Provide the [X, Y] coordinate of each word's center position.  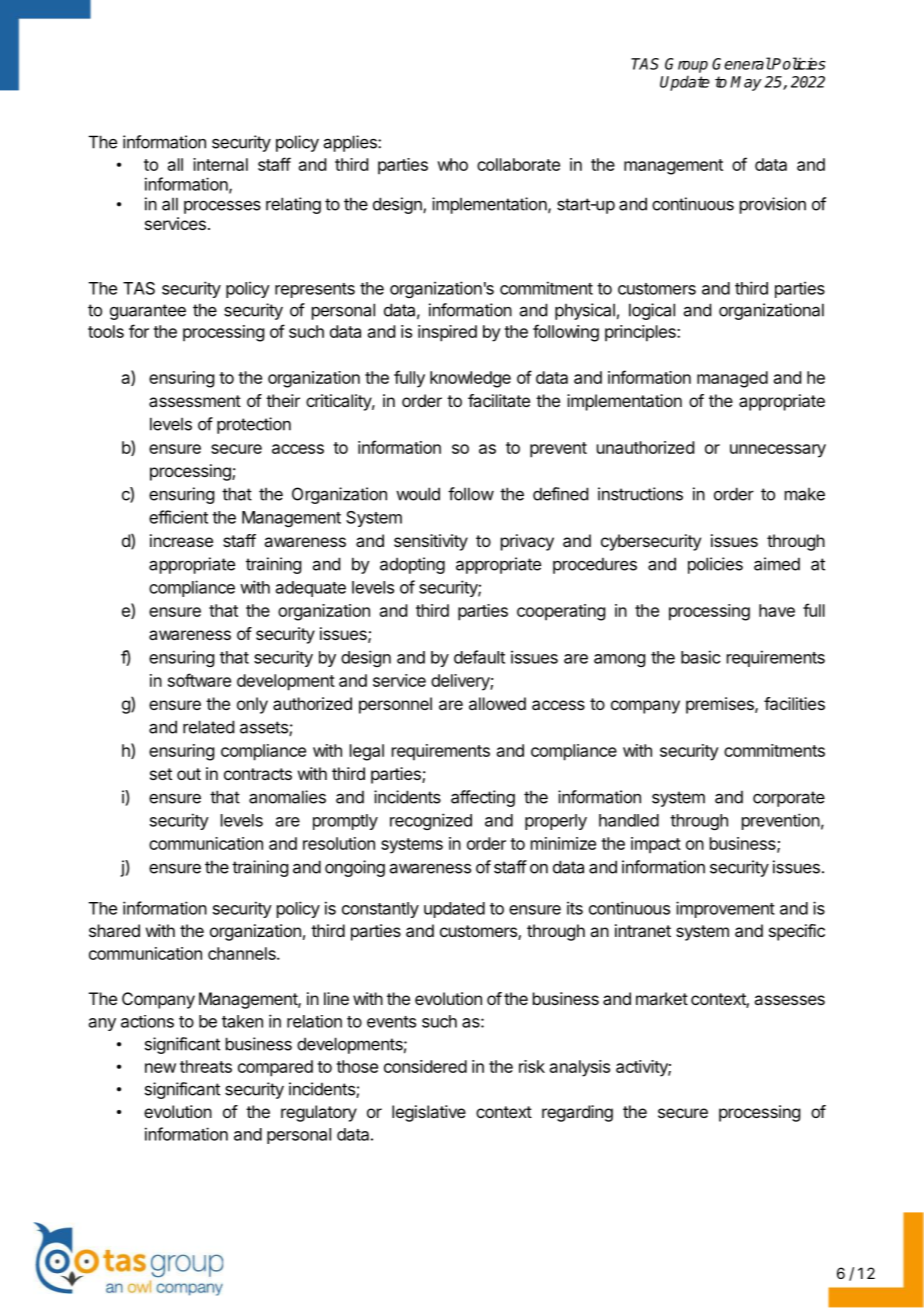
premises [721, 705]
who [452, 164]
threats [206, 1066]
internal [220, 164]
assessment [195, 401]
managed [732, 379]
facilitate [499, 400]
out [189, 774]
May [746, 83]
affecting [483, 798]
